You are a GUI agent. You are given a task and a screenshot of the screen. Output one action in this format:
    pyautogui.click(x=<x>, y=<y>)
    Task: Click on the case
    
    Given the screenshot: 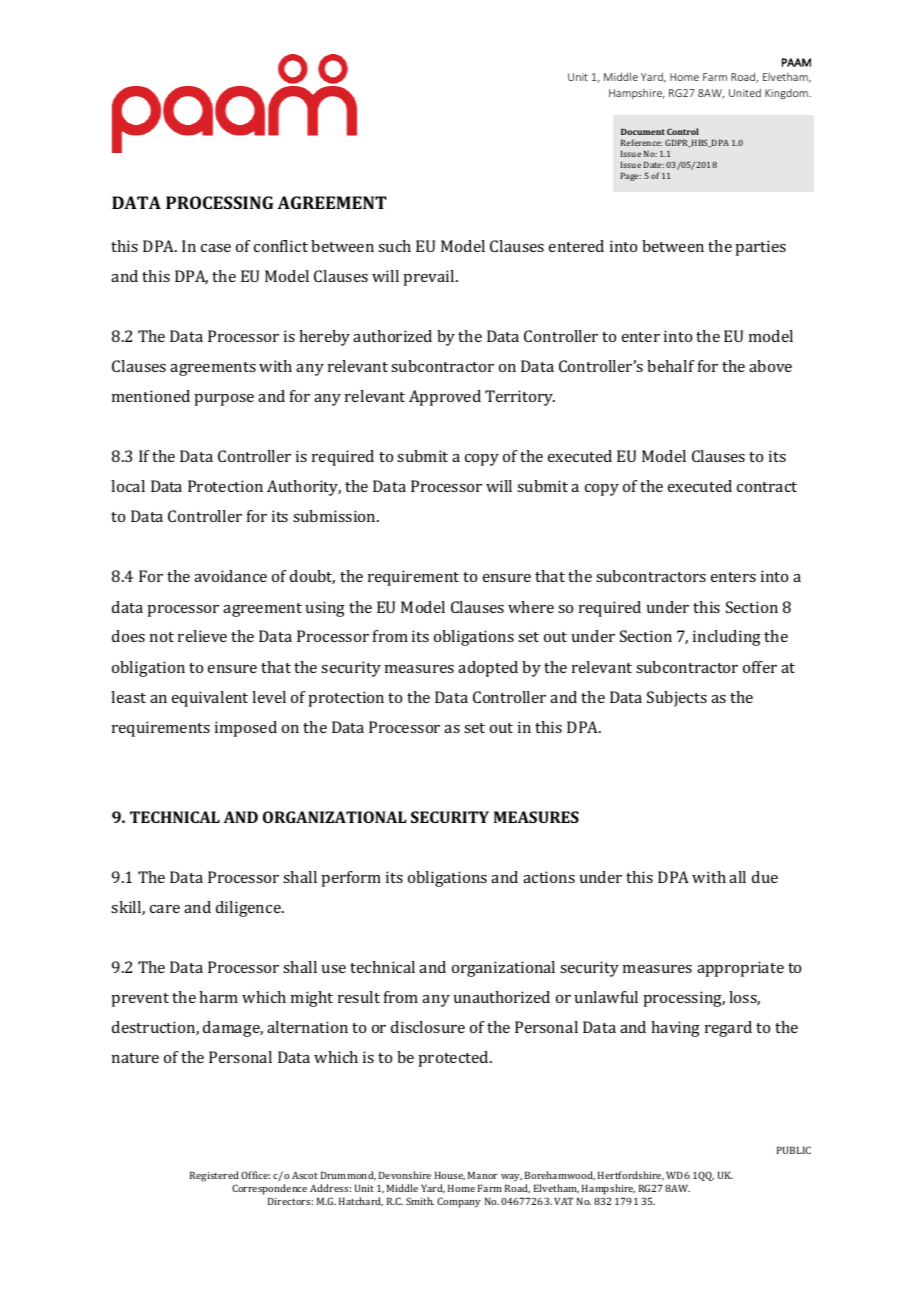 What is the action you would take?
    pyautogui.click(x=216, y=248)
